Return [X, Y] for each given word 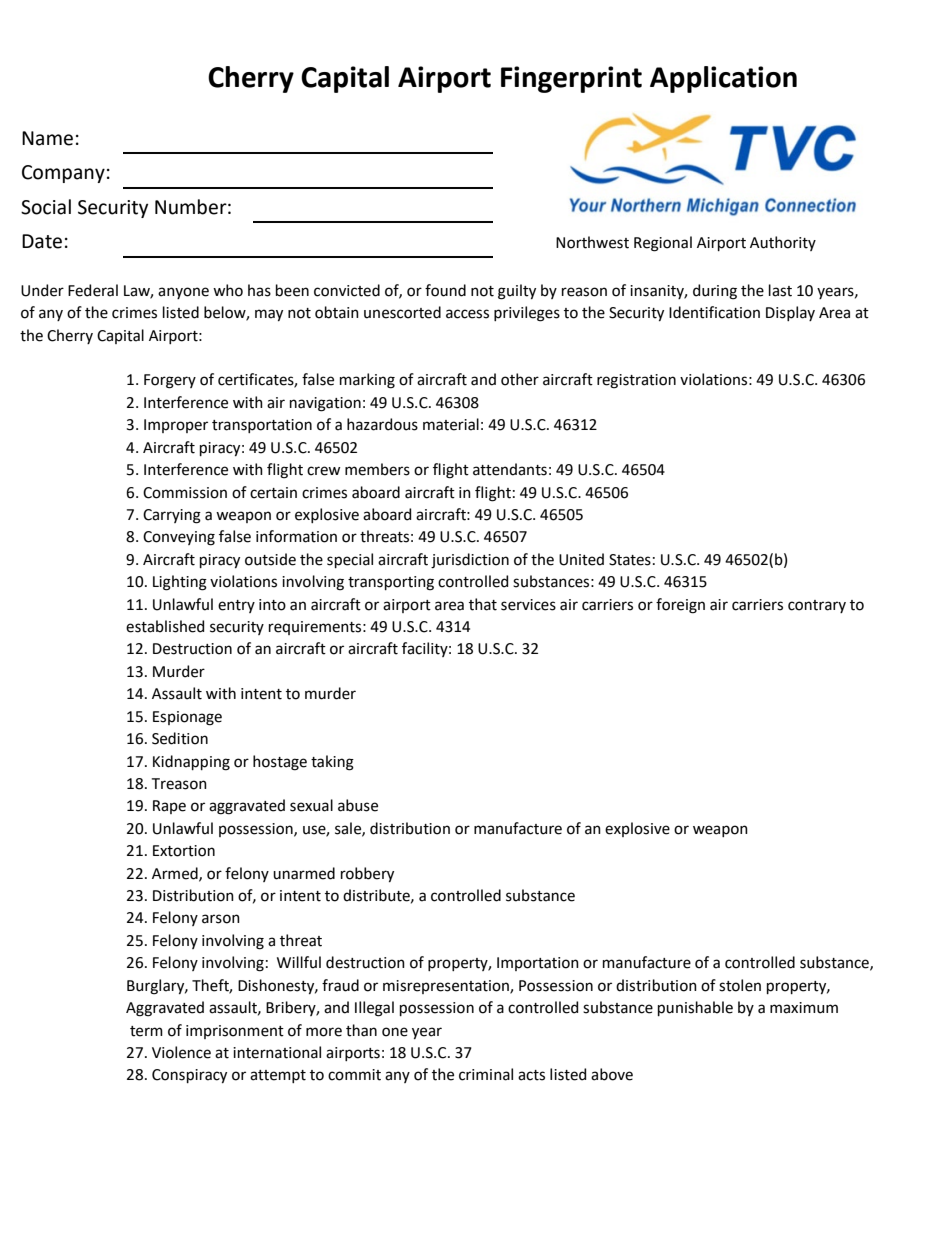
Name [47, 138]
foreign [680, 606]
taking [332, 763]
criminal [486, 1074]
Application [723, 79]
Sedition [180, 738]
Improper [176, 426]
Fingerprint [571, 79]
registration [636, 381]
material [451, 424]
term [146, 1031]
